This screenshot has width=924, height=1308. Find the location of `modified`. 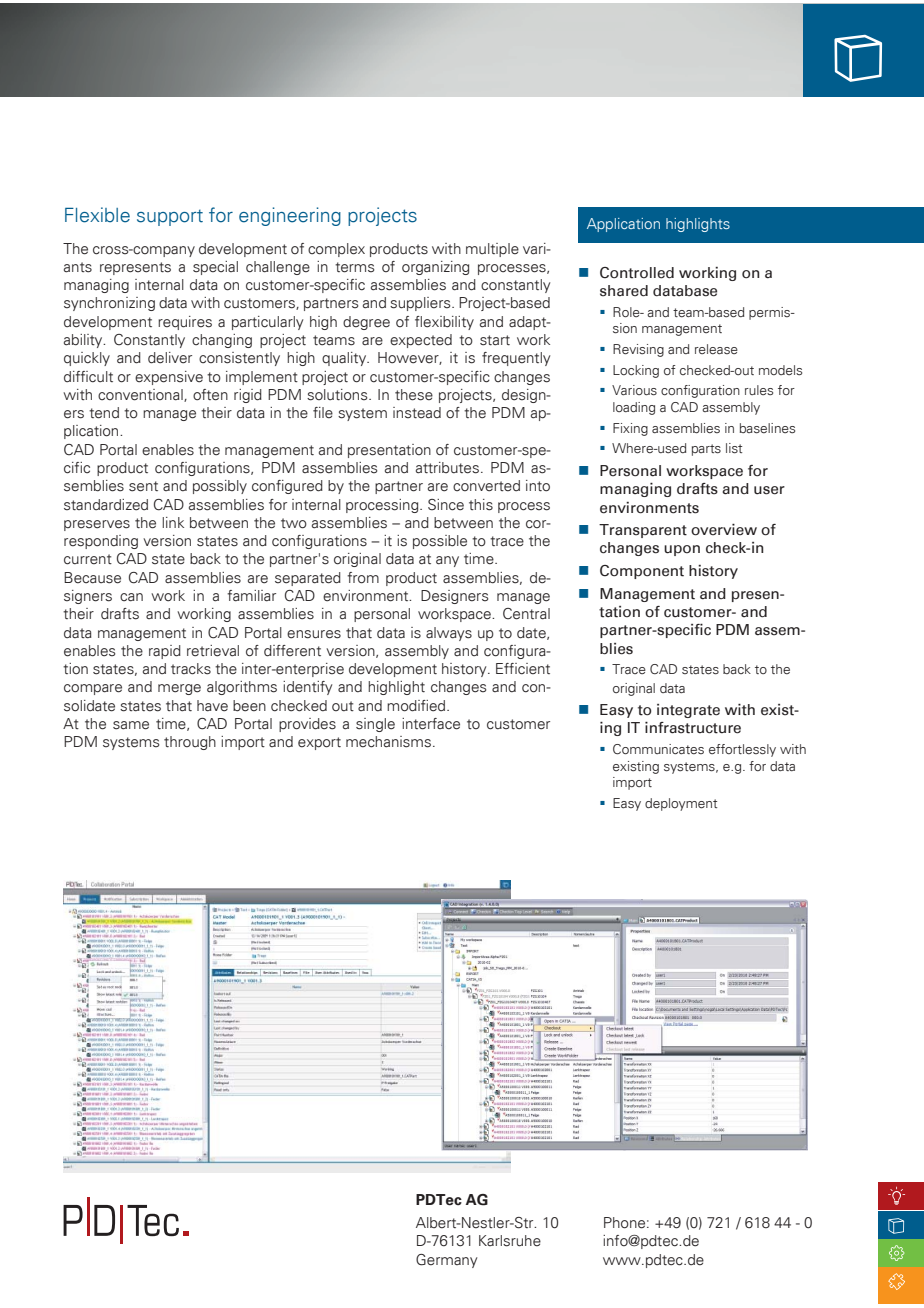

modified is located at coordinates (417, 706).
